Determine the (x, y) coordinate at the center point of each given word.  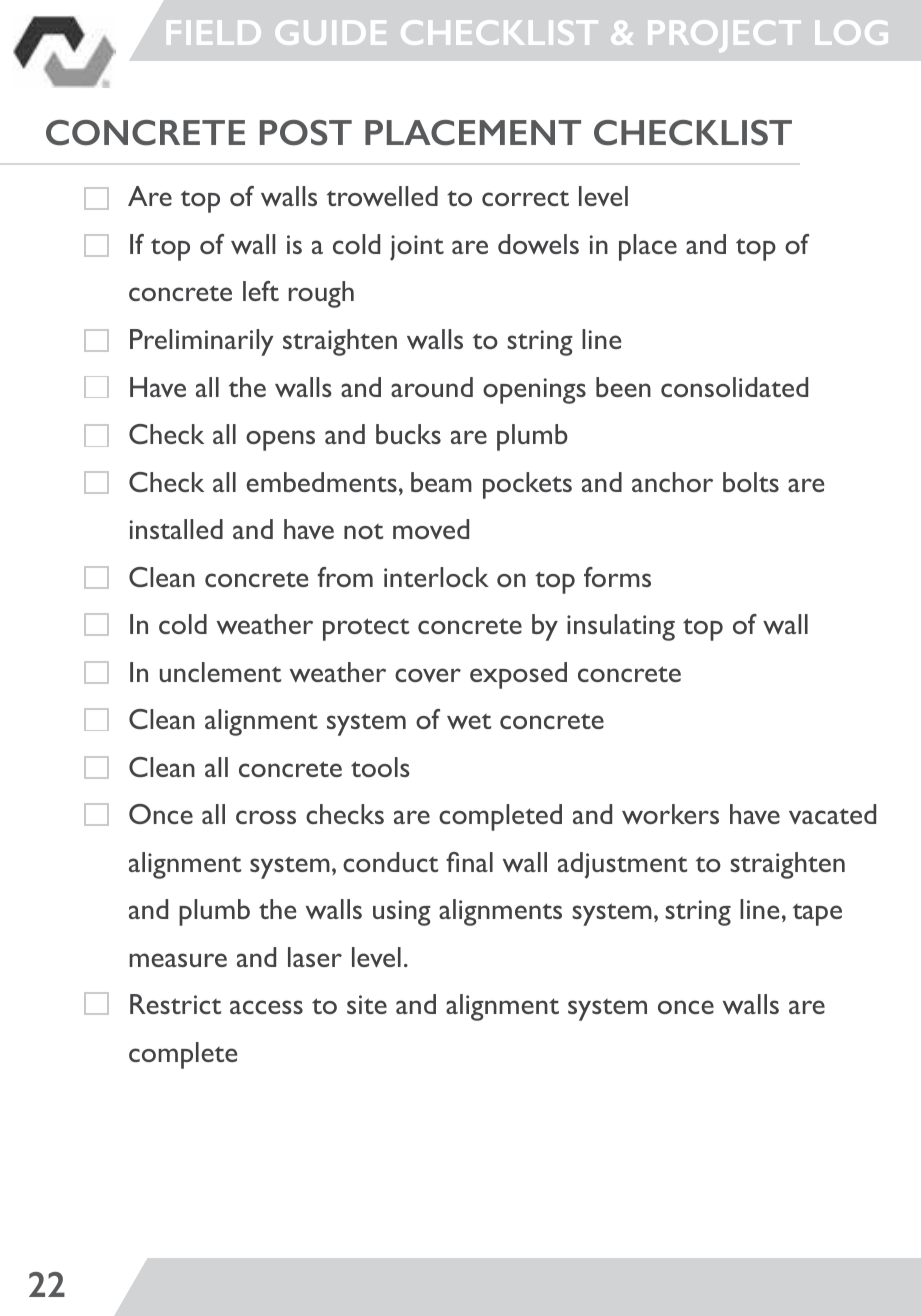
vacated (832, 814)
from (345, 577)
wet (469, 721)
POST (306, 133)
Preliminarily (202, 342)
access (266, 1007)
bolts (751, 482)
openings (534, 391)
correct (525, 198)
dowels (538, 244)
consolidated (734, 387)
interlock (436, 577)
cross (266, 817)
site (367, 1004)
